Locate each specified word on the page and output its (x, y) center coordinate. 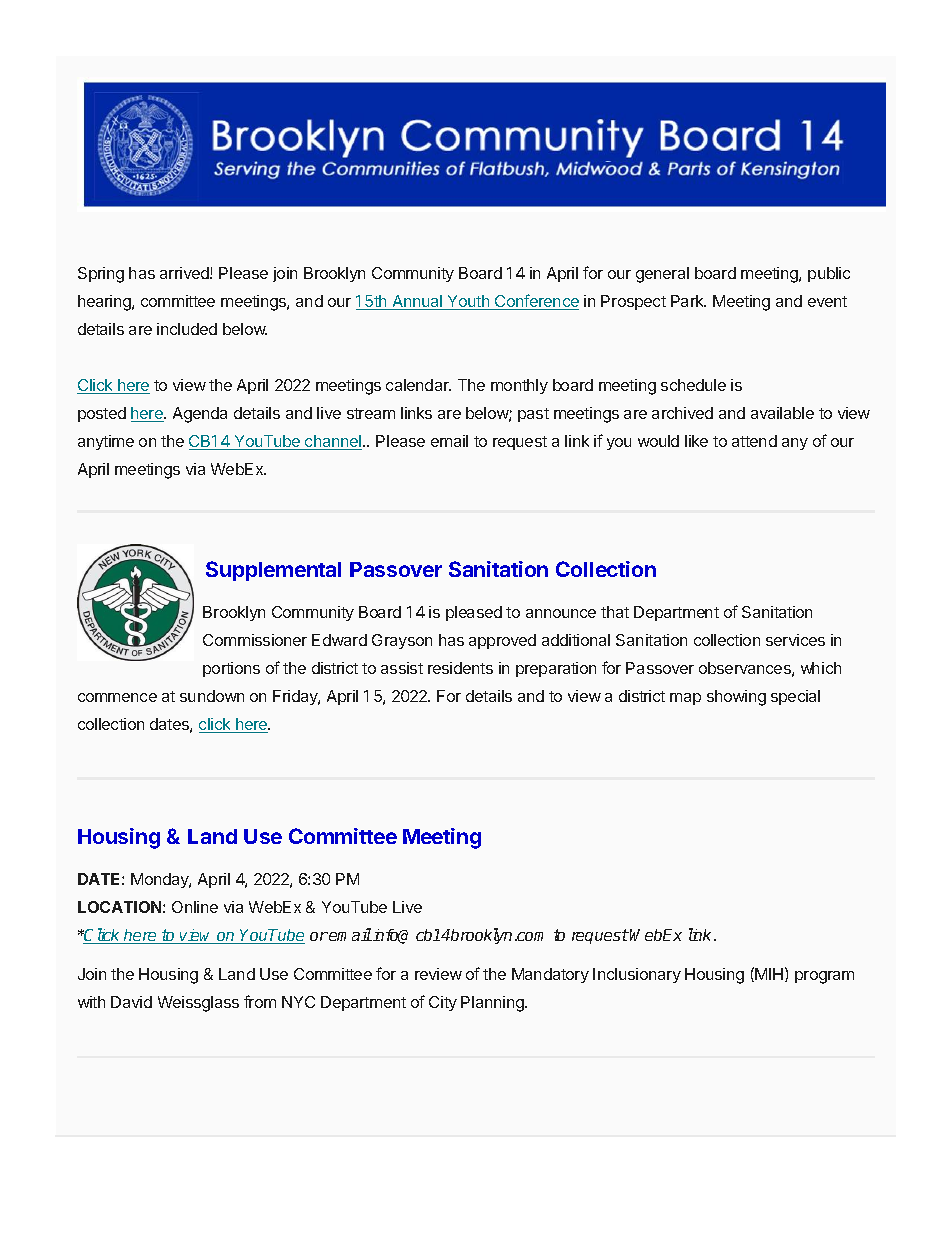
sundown (212, 696)
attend (754, 441)
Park (688, 301)
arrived (185, 273)
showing (736, 698)
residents (460, 668)
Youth (468, 302)
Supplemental (273, 571)
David (131, 1002)
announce (561, 613)
